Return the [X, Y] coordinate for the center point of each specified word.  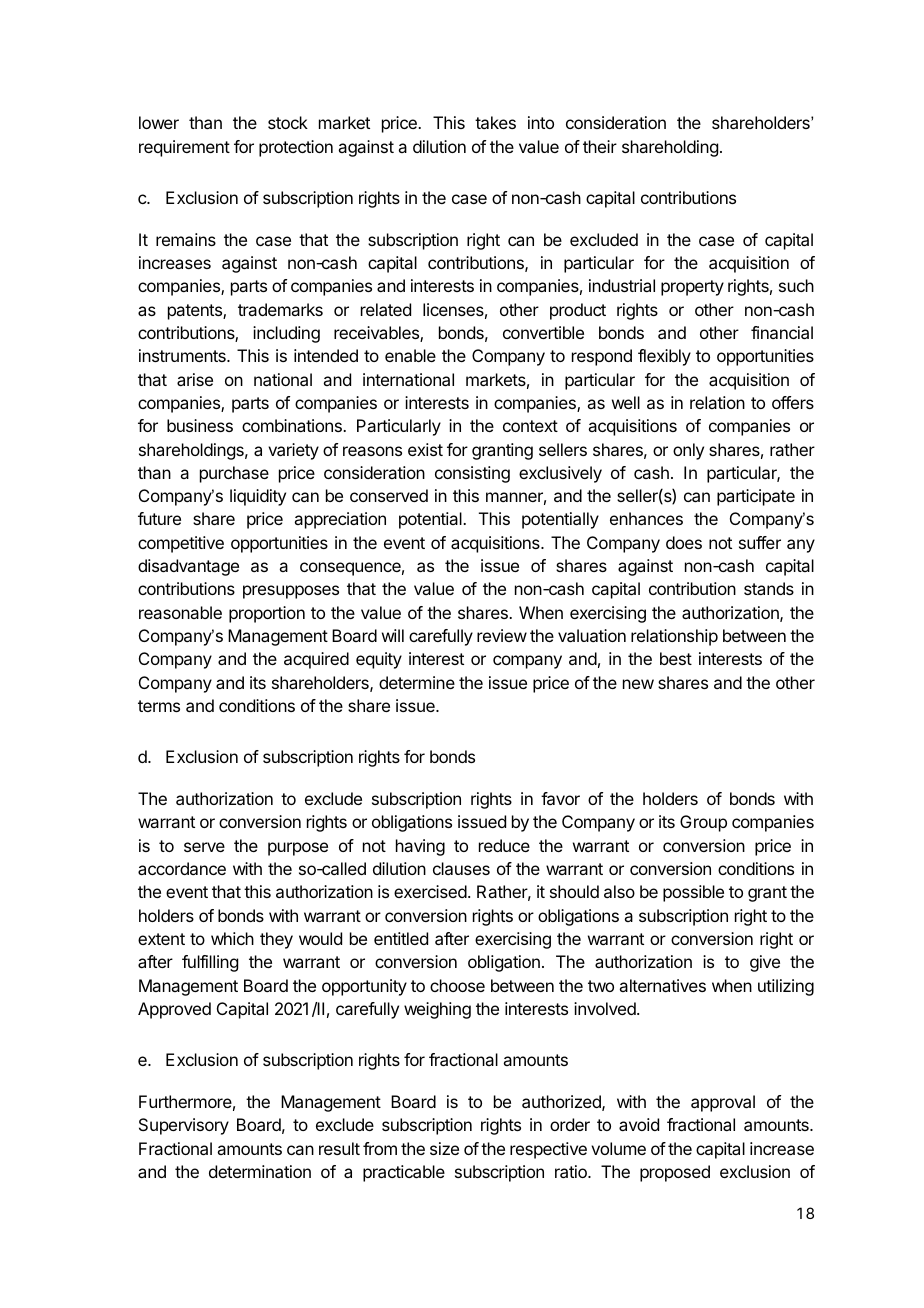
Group [703, 823]
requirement [184, 148]
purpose [298, 849]
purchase [234, 474]
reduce [504, 845]
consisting [472, 474]
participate [756, 497]
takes [495, 122]
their [600, 146]
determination [260, 1171]
